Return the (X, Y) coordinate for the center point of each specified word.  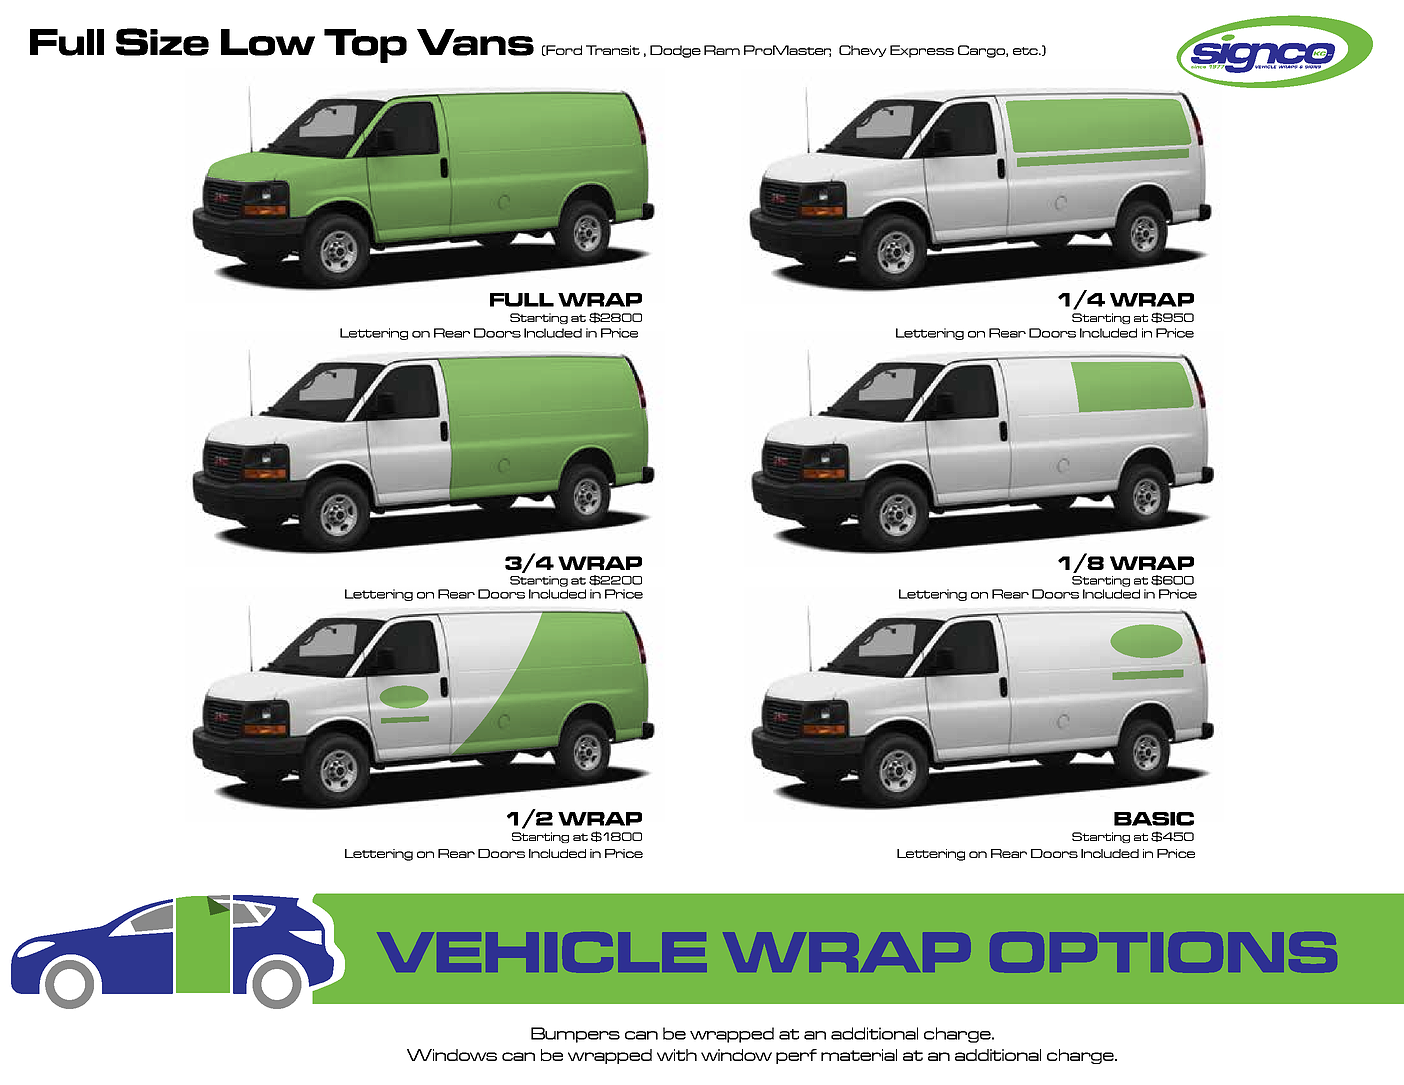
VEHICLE (547, 952)
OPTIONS (1164, 952)
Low (268, 42)
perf (796, 1056)
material (859, 1055)
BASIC (1154, 819)
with (677, 1055)
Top (365, 46)
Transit (613, 50)
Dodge (675, 51)
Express (922, 51)
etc (1026, 51)
